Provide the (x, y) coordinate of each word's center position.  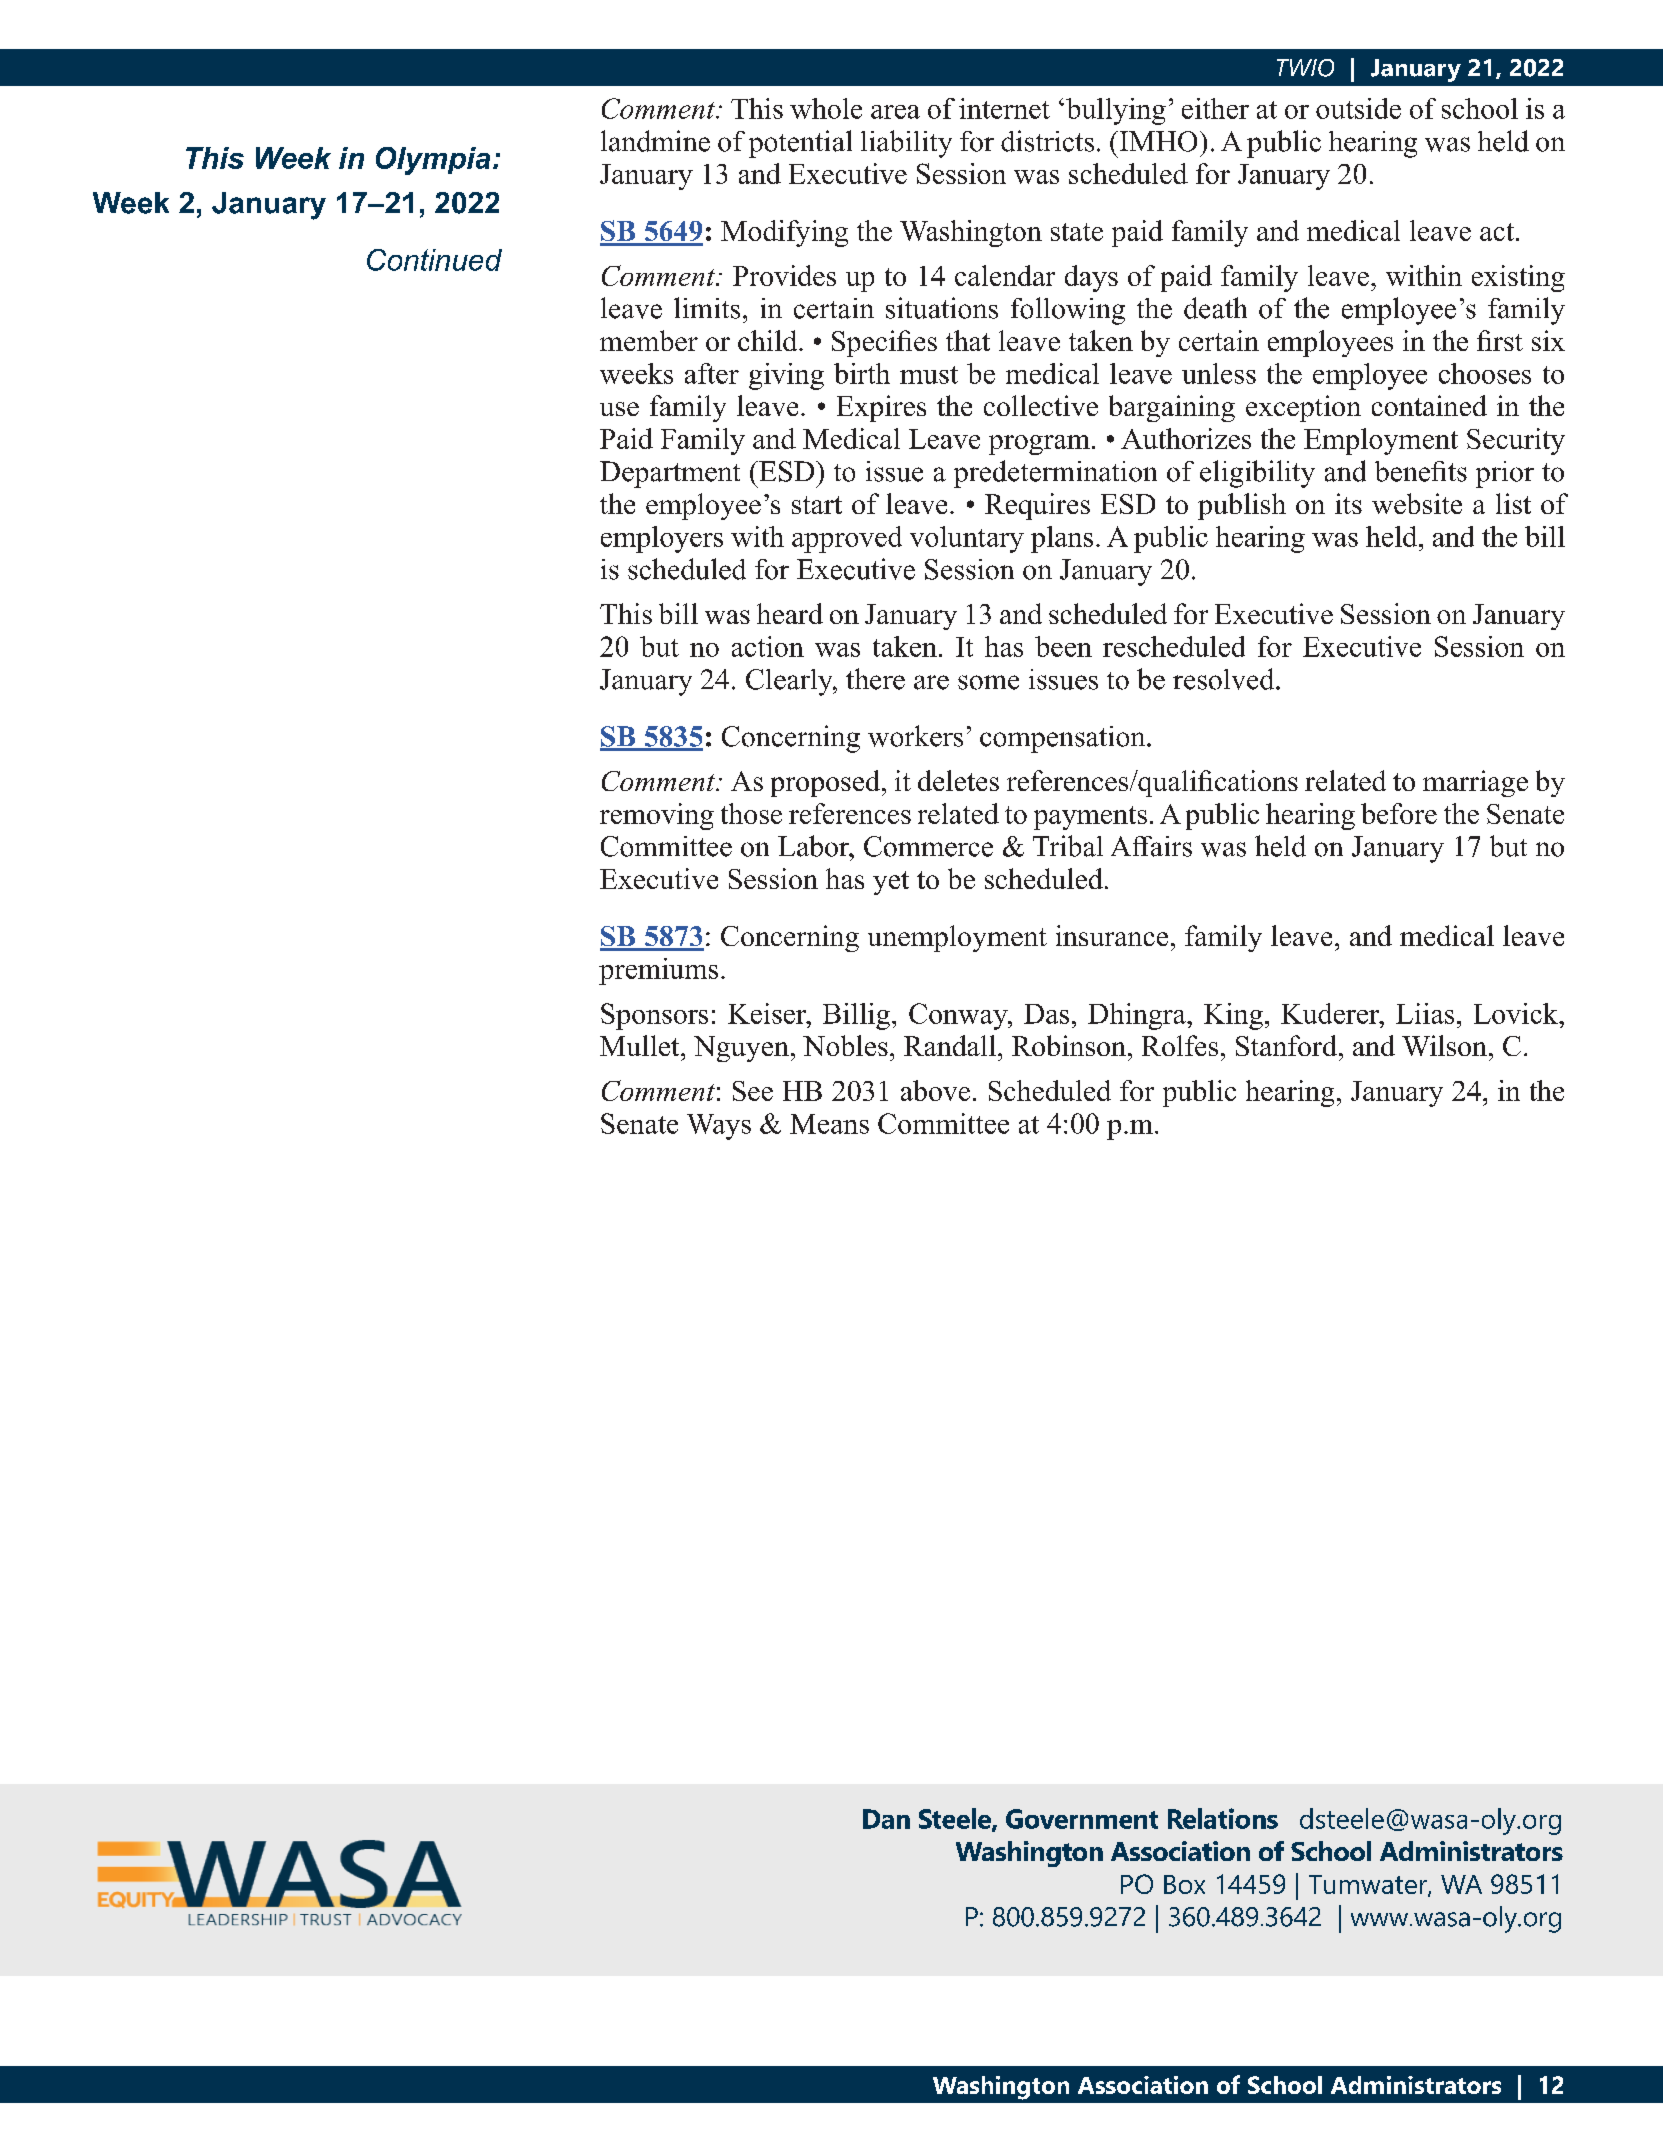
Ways (719, 1127)
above (935, 1090)
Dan (886, 1819)
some (988, 682)
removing (657, 816)
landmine (655, 141)
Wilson (1444, 1045)
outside (1358, 108)
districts (1047, 141)
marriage (1475, 783)
